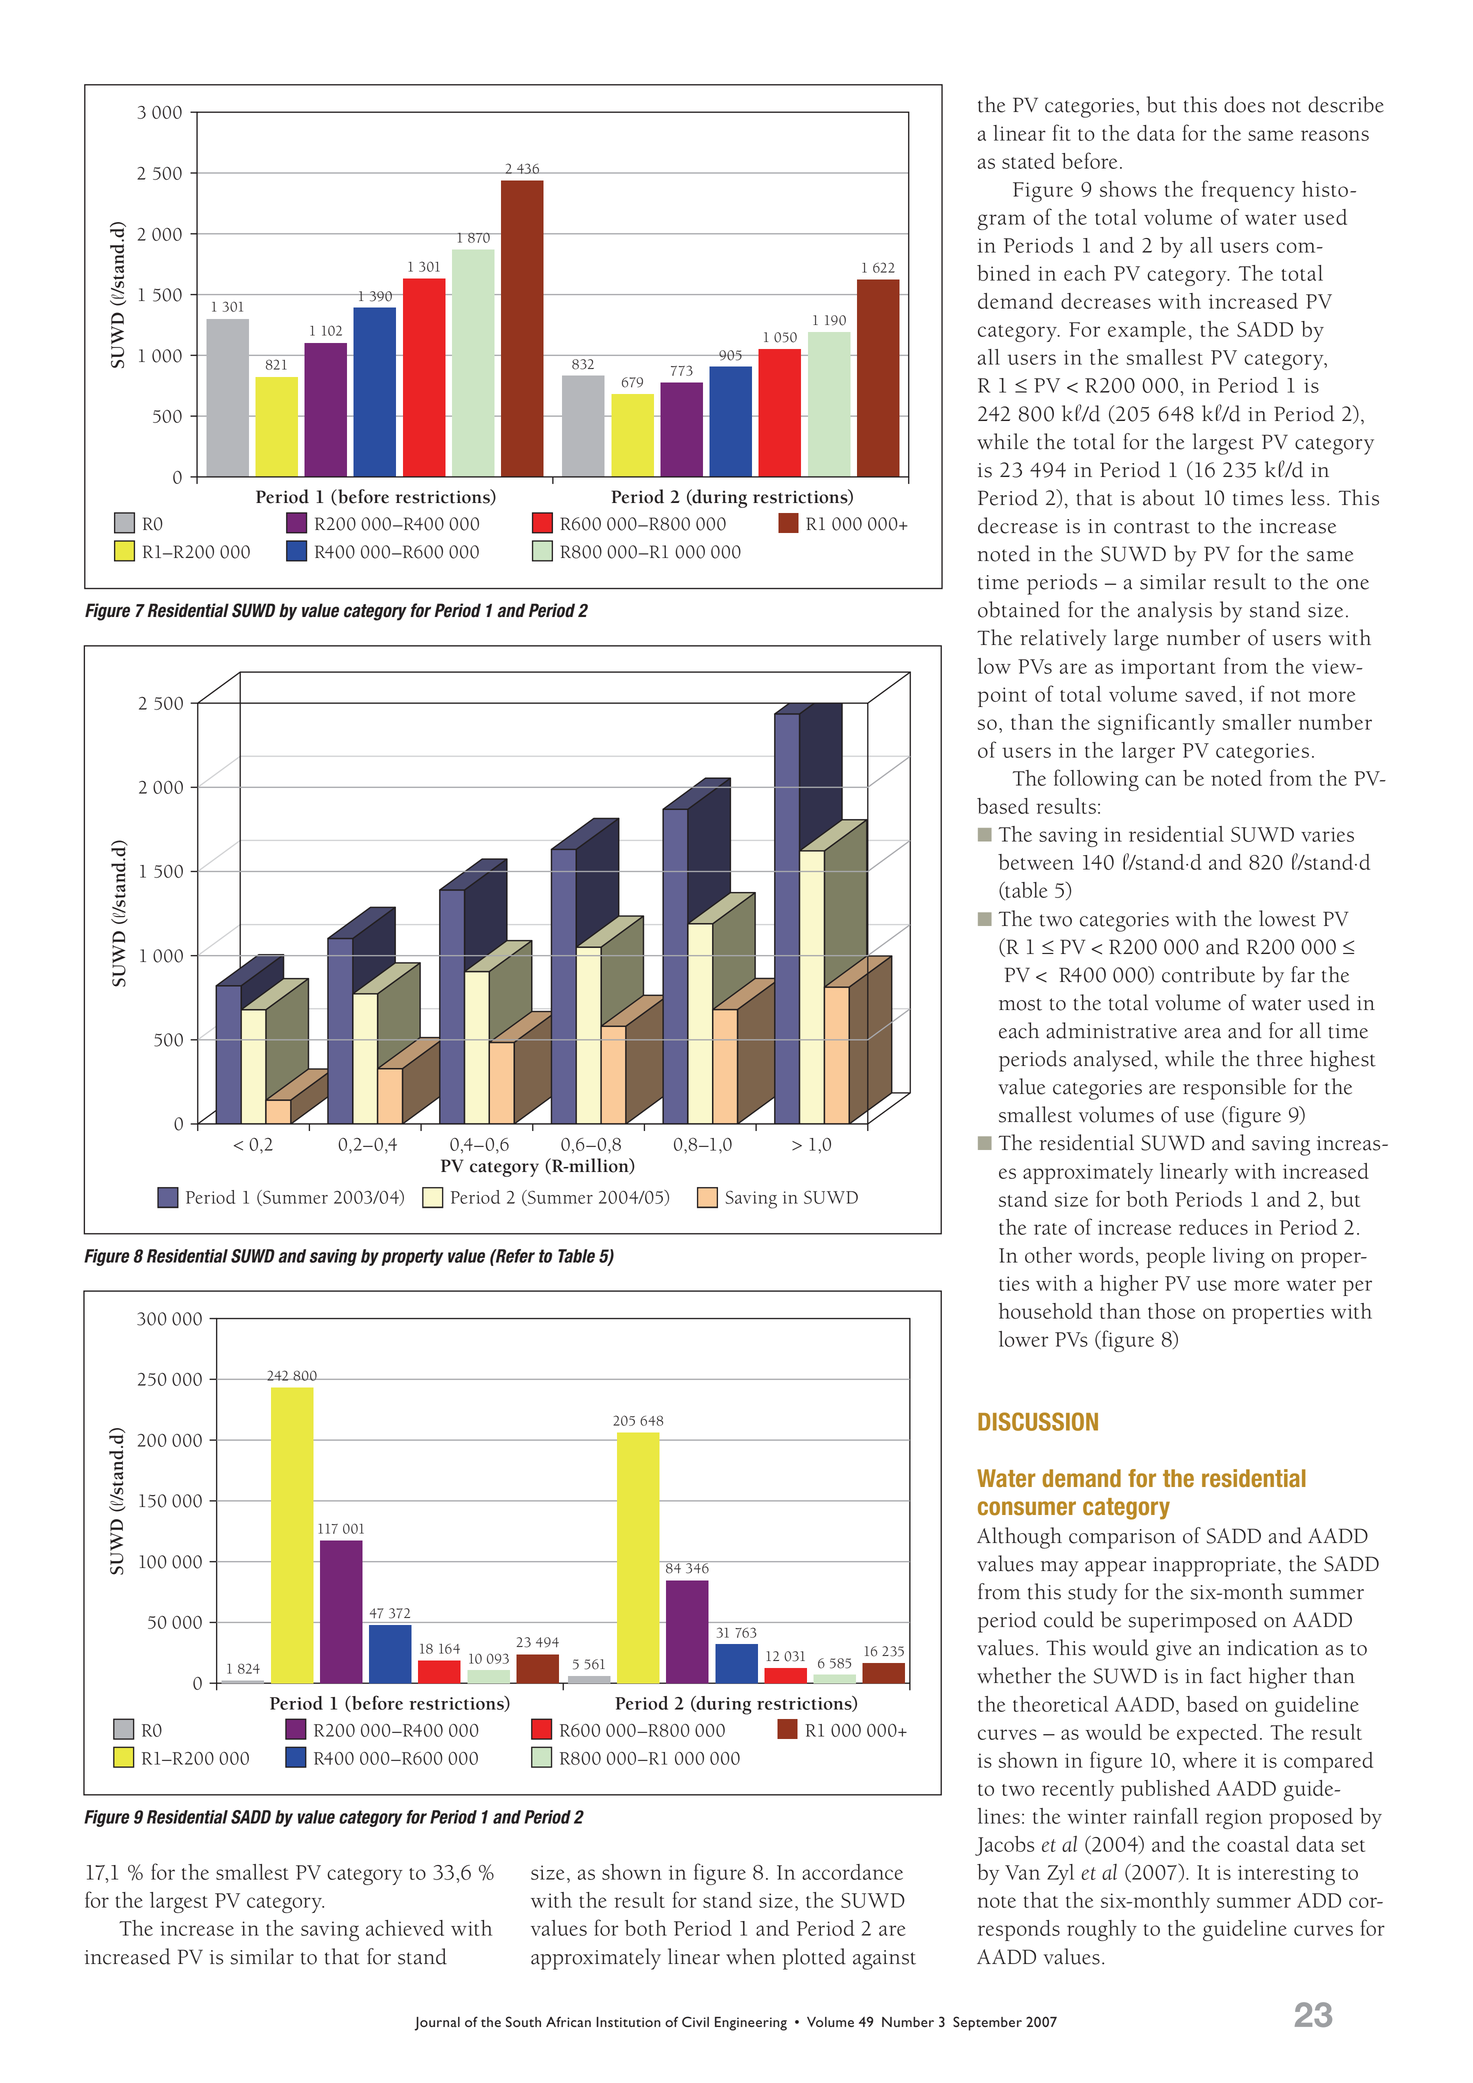 The height and width of the screenshot is (2083, 1473). What do you see at coordinates (1062, 132) in the screenshot?
I see `fit` at bounding box center [1062, 132].
